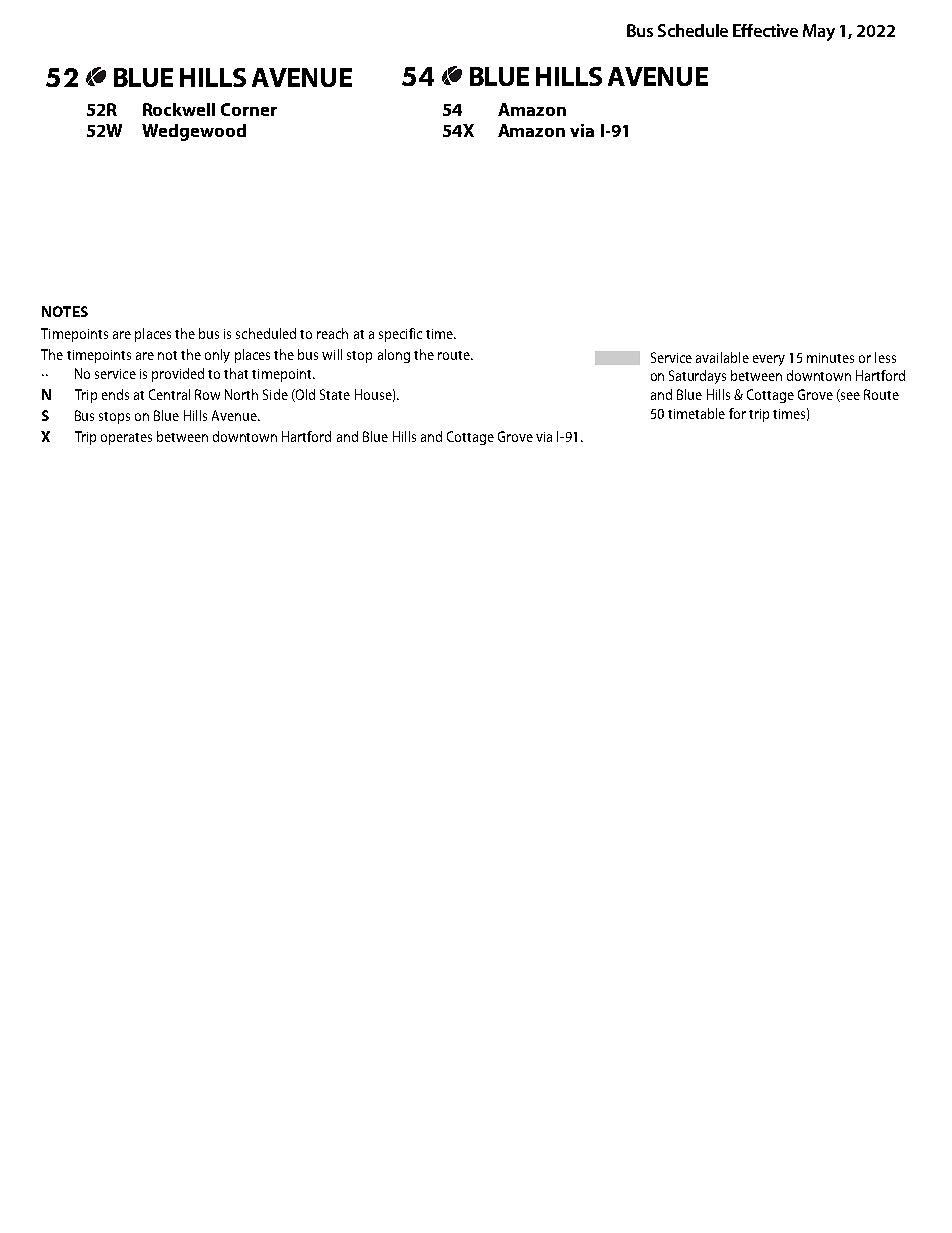 The width and height of the document is (952, 1233). Describe the element at coordinates (722, 357) in the document. I see `available` at that location.
